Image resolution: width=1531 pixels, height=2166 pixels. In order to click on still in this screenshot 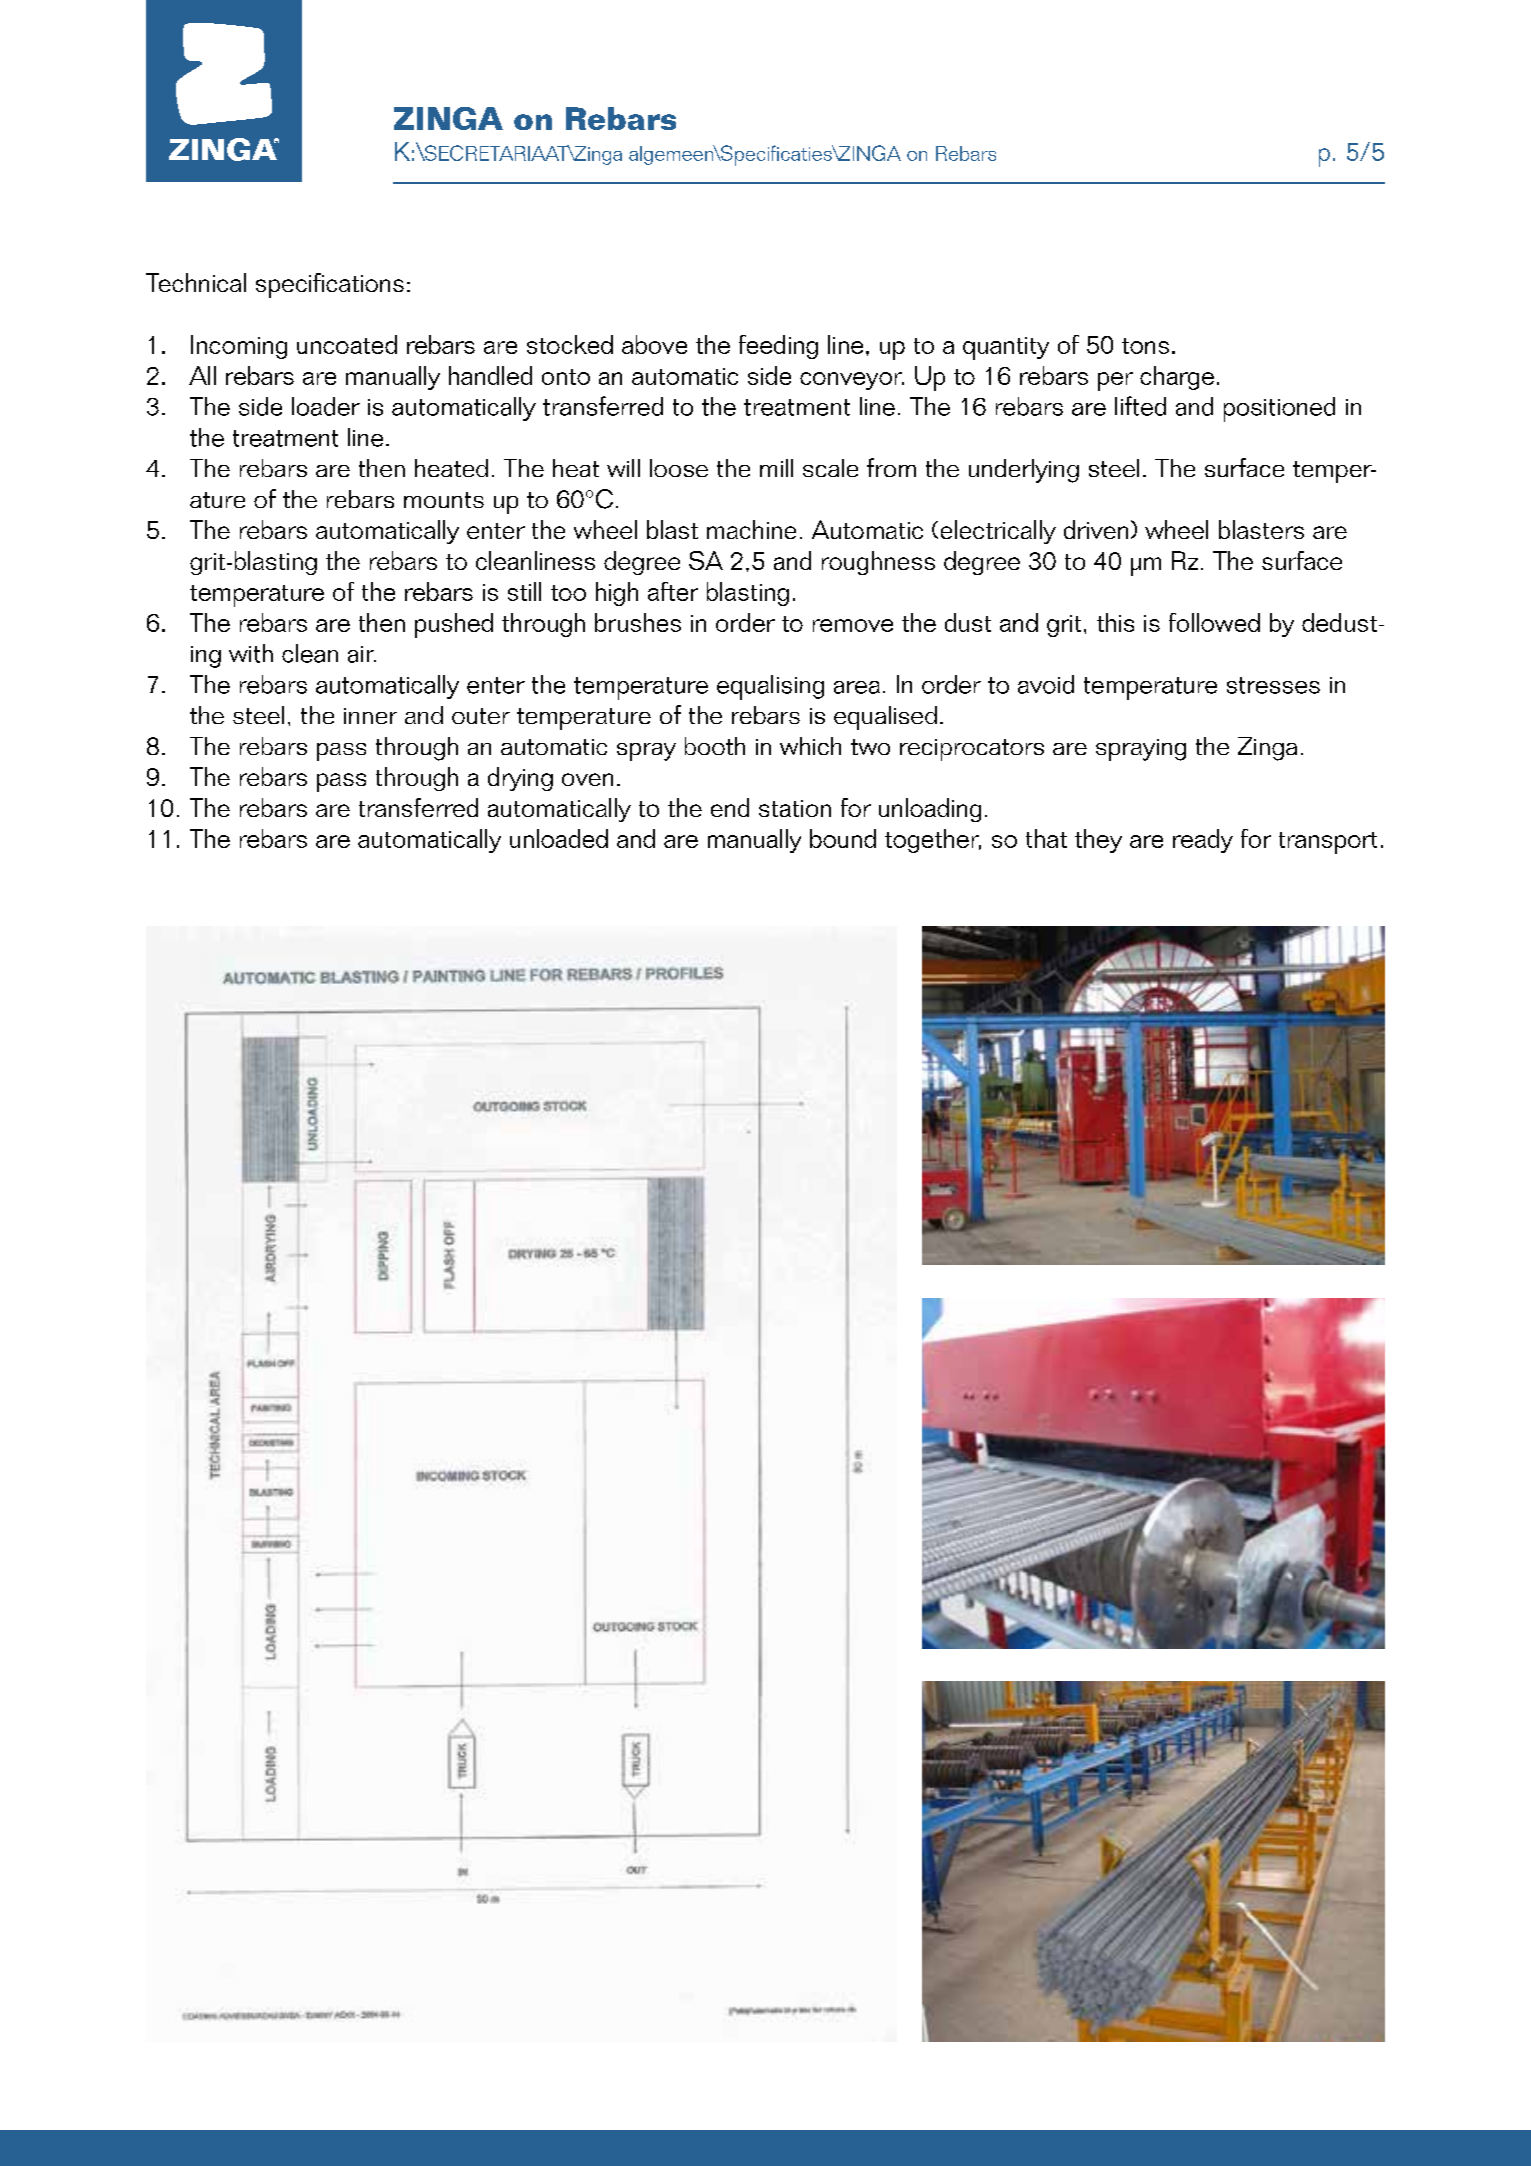, I will do `click(524, 591)`.
